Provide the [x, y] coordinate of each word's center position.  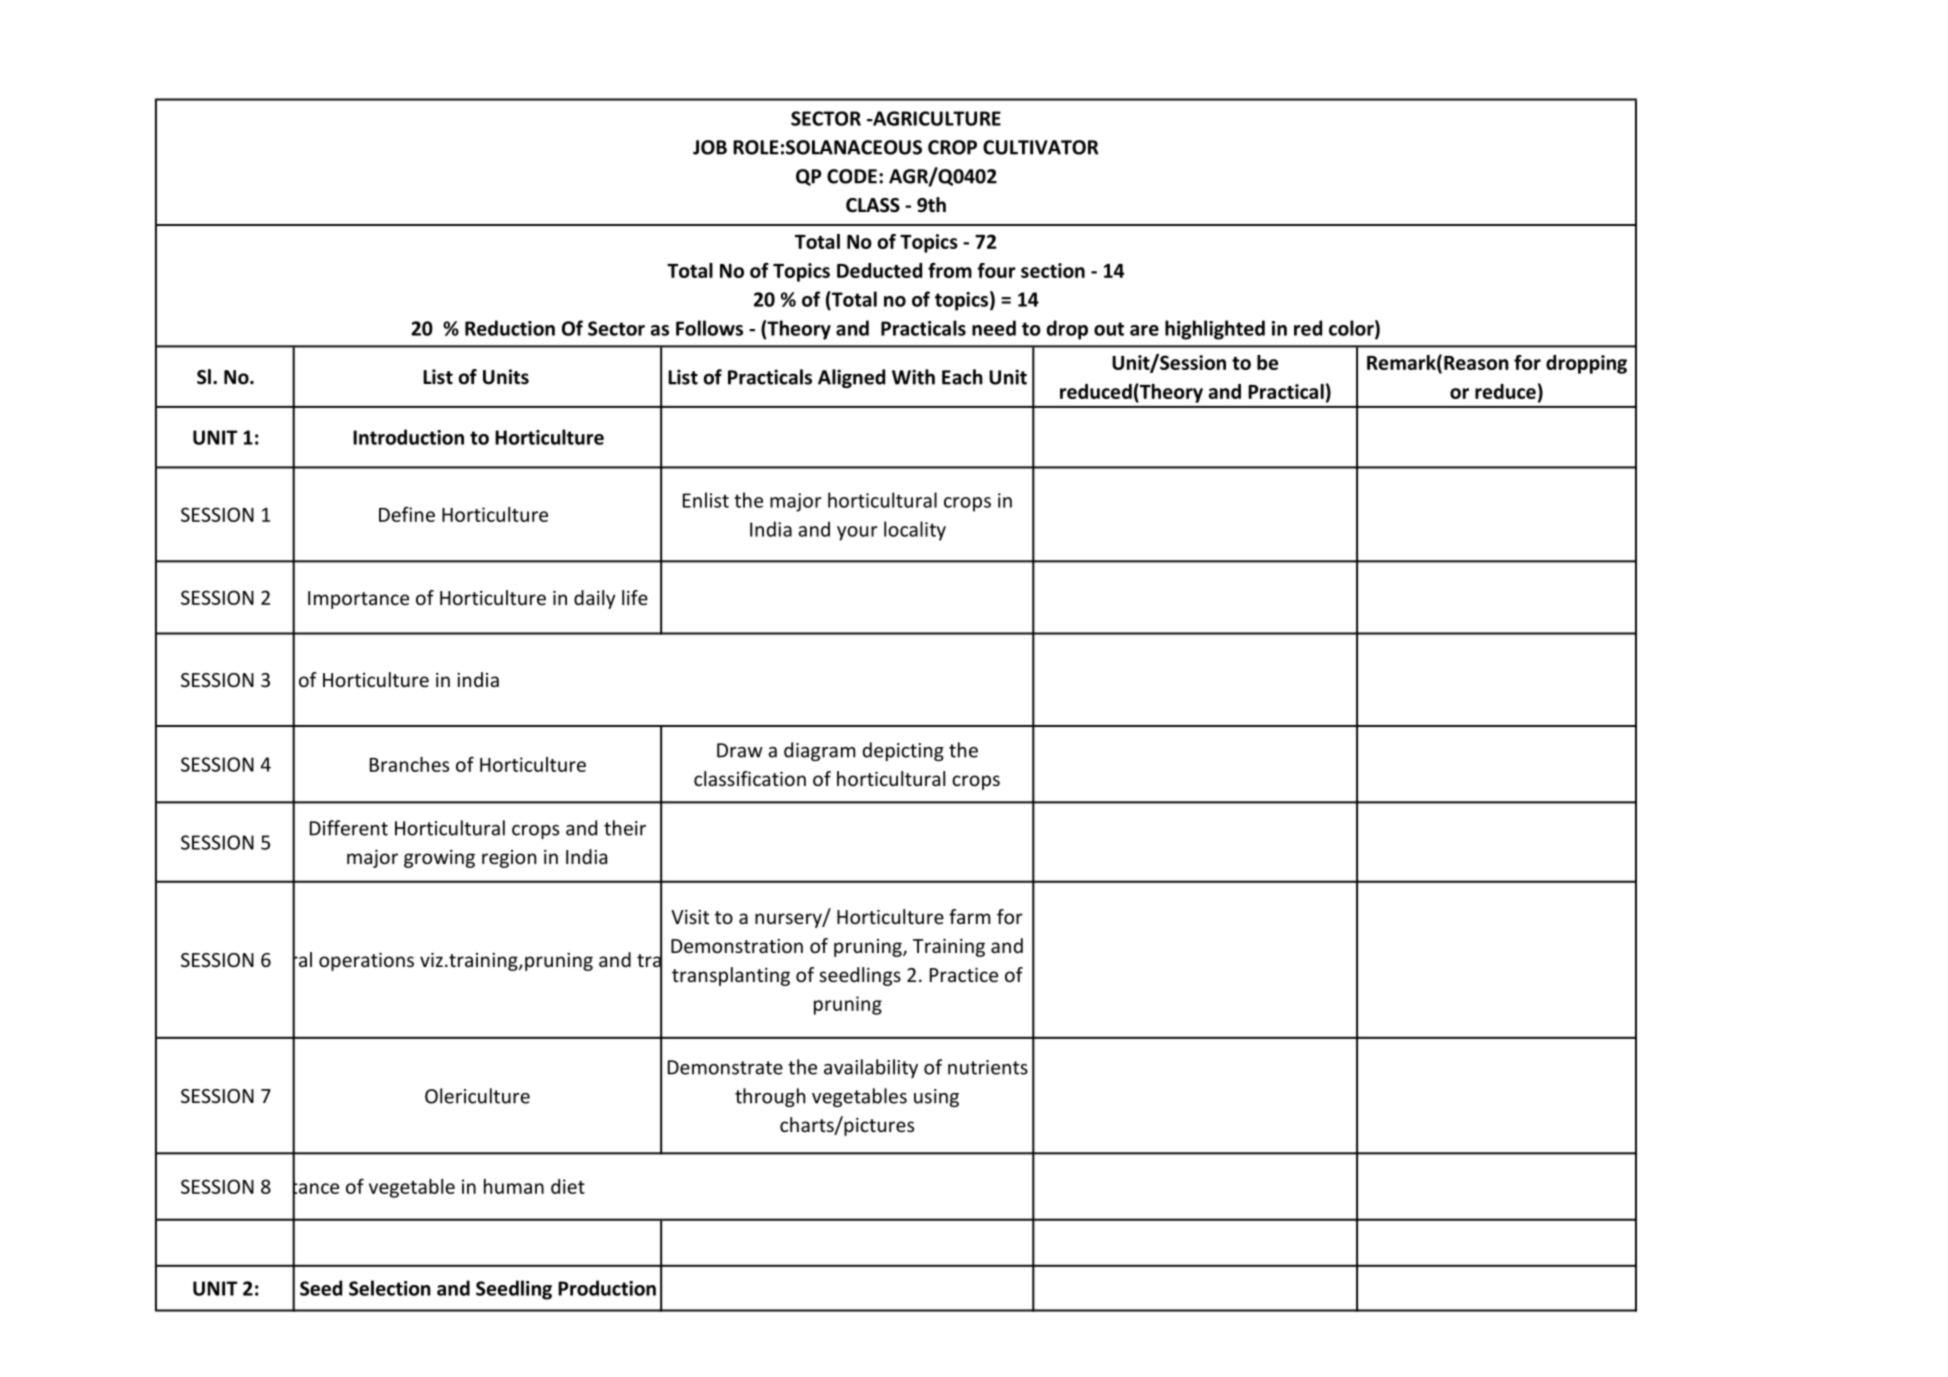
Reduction [510, 328]
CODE [852, 176]
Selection [390, 1288]
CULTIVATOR [1040, 147]
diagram [819, 751]
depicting [903, 751]
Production [607, 1288]
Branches [409, 764]
